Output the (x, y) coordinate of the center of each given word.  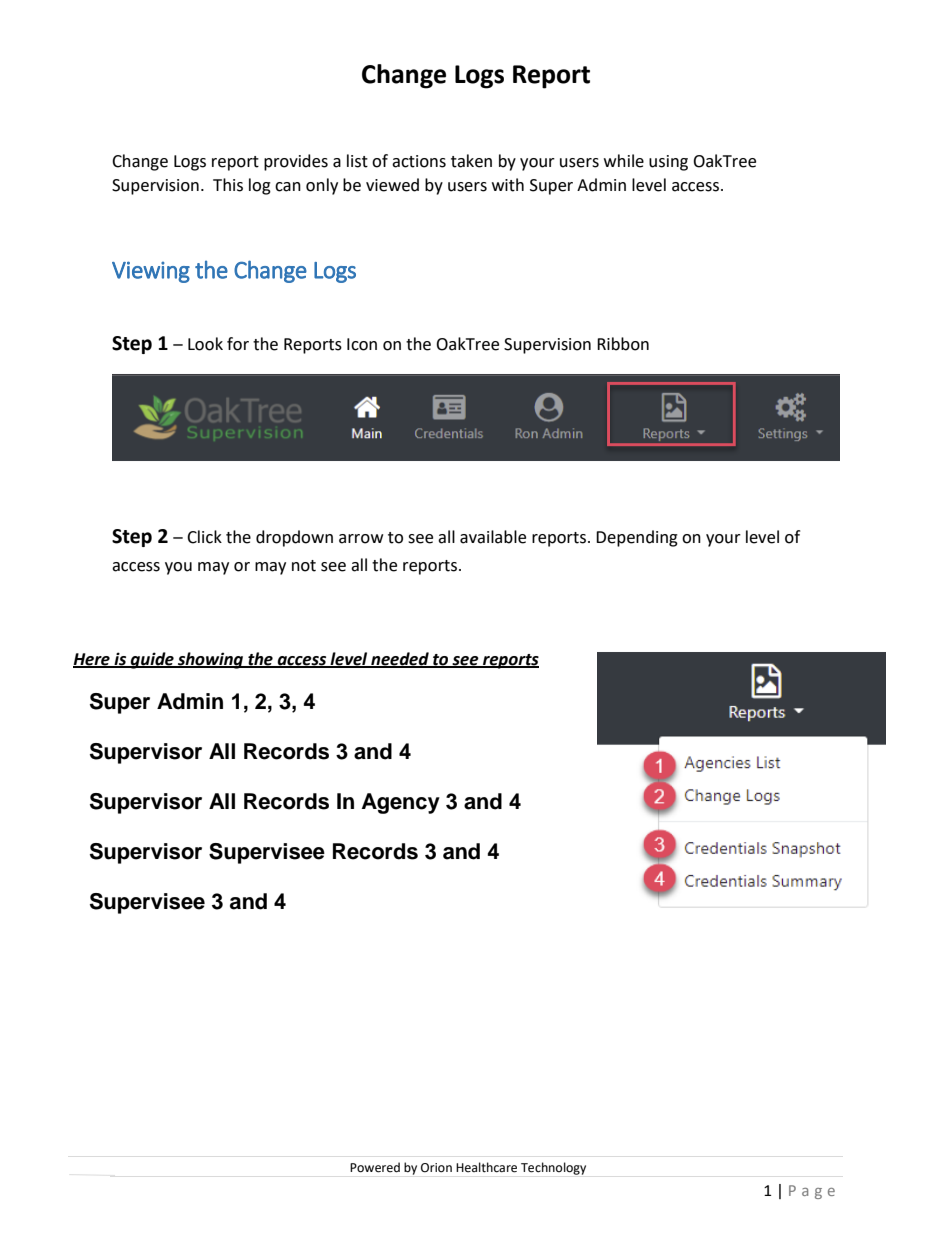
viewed (392, 185)
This (228, 185)
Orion (436, 1168)
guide (152, 660)
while (624, 161)
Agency (401, 803)
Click (204, 537)
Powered (375, 1167)
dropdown (294, 538)
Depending (637, 538)
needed (400, 659)
